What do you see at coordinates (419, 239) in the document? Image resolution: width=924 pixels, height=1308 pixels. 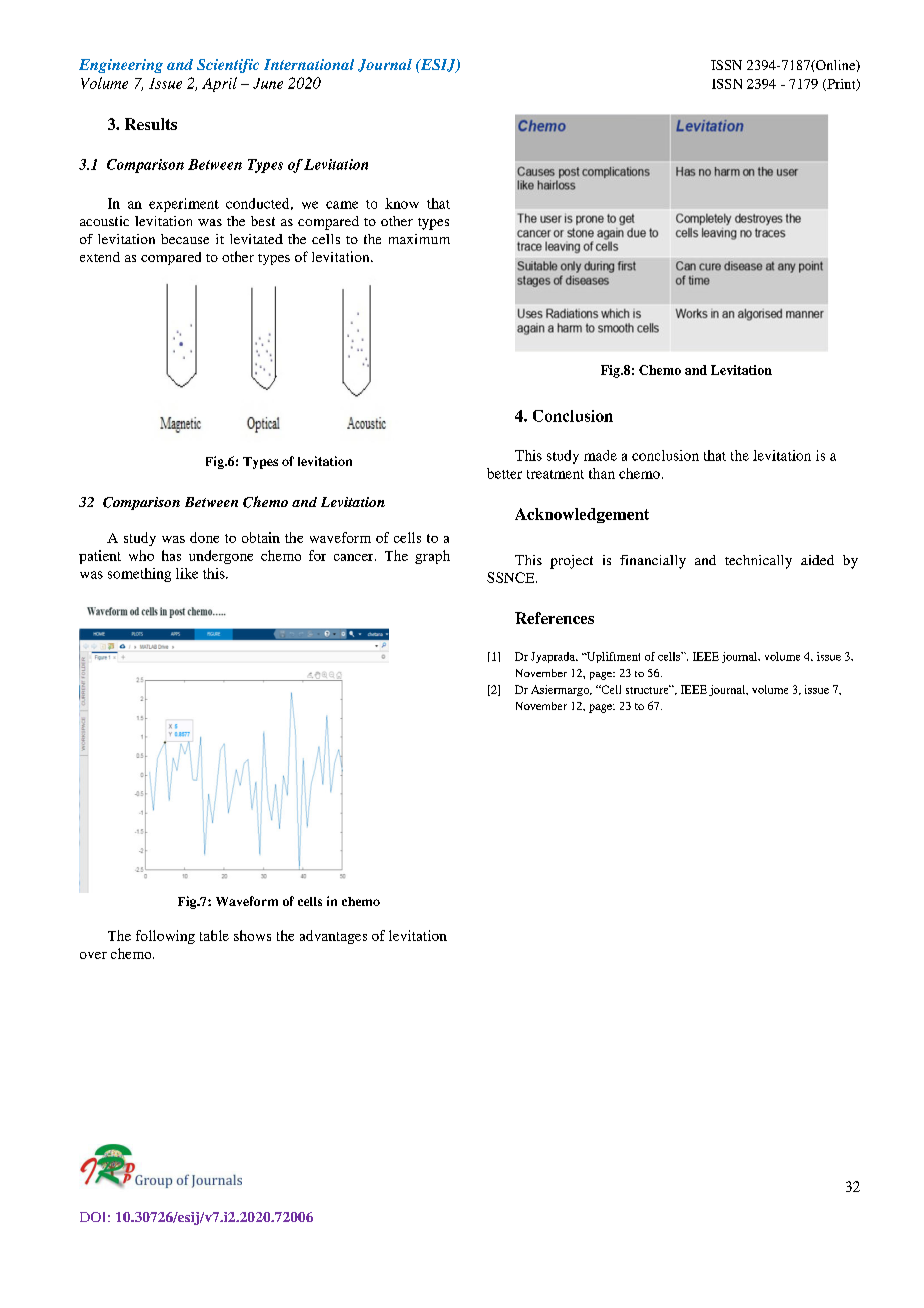 I see `maximum` at bounding box center [419, 239].
